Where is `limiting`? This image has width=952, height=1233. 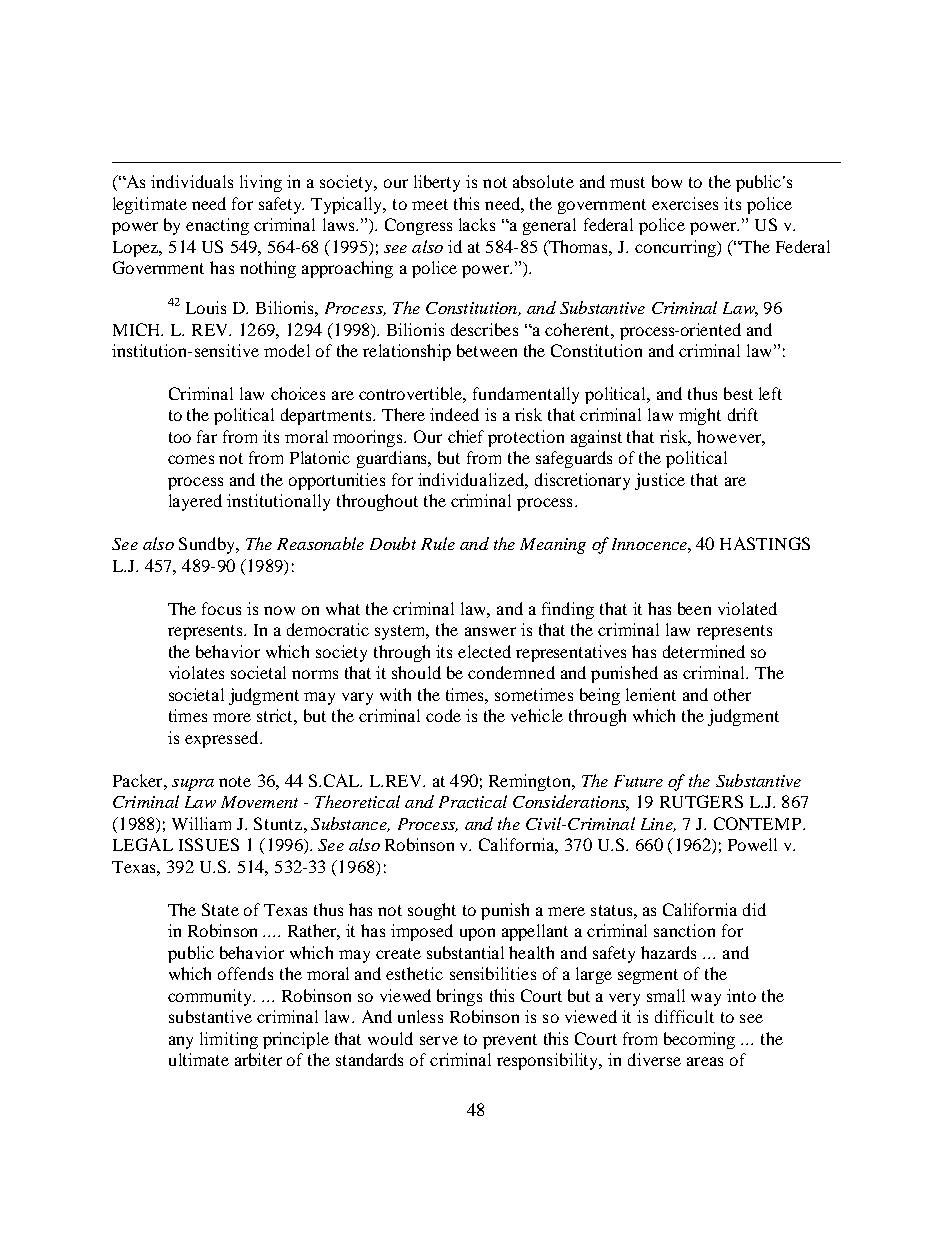 limiting is located at coordinates (229, 1040).
